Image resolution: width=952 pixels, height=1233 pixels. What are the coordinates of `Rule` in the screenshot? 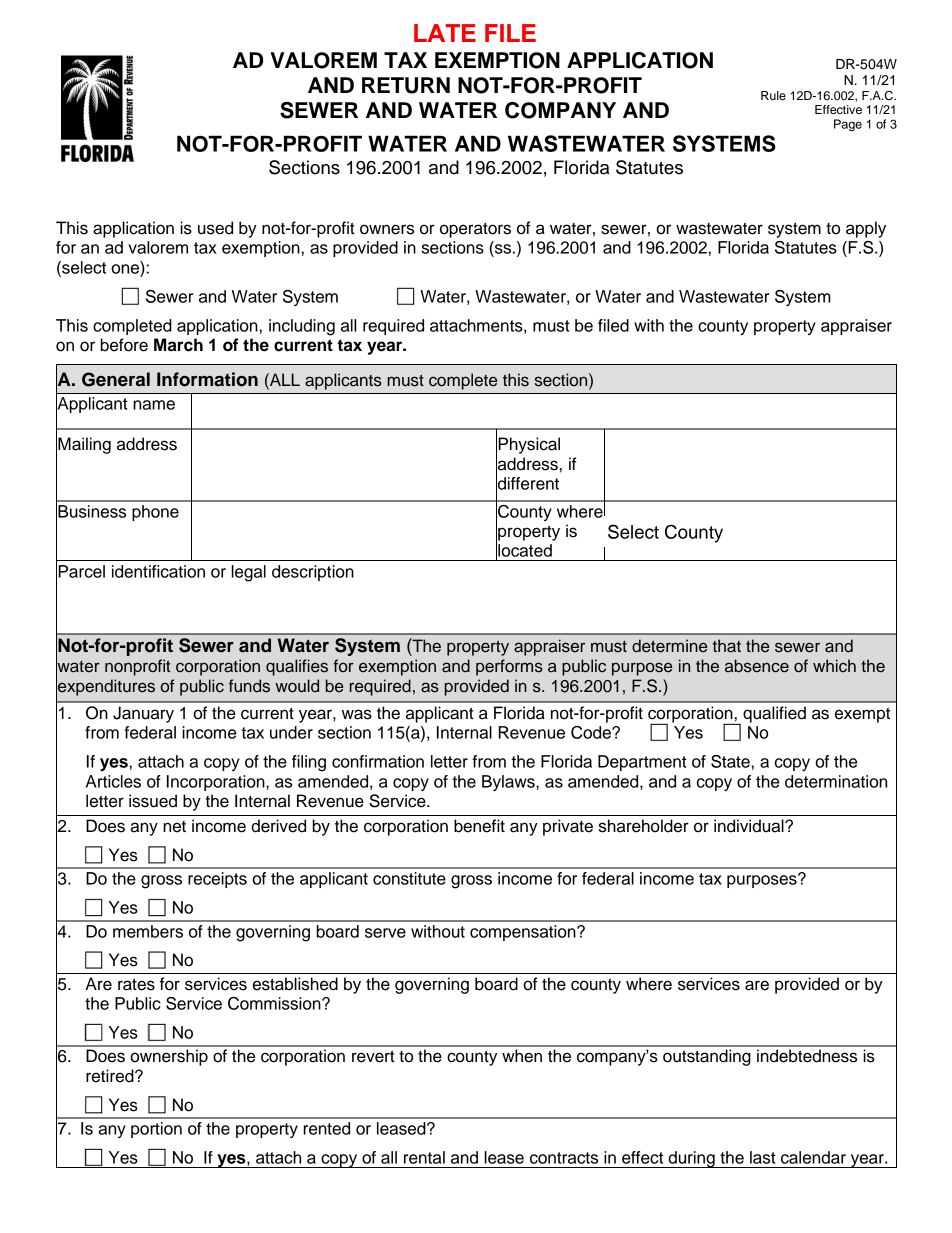 It's located at (773, 95).
